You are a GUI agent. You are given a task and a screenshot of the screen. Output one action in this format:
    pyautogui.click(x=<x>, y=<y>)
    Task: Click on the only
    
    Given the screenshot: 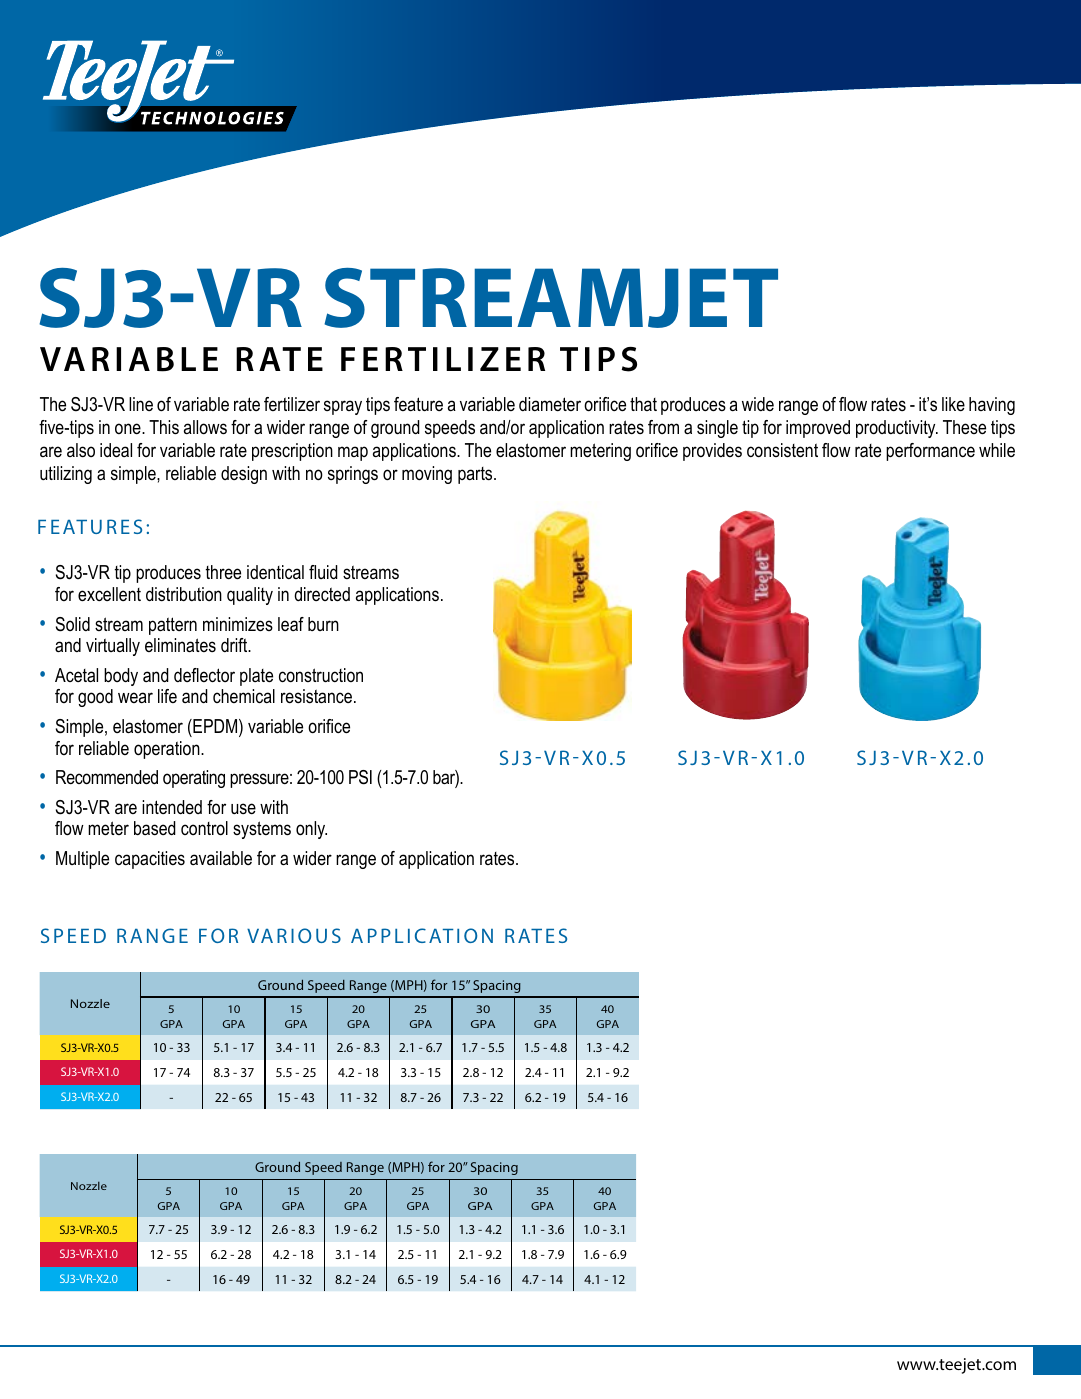 What is the action you would take?
    pyautogui.click(x=311, y=830)
